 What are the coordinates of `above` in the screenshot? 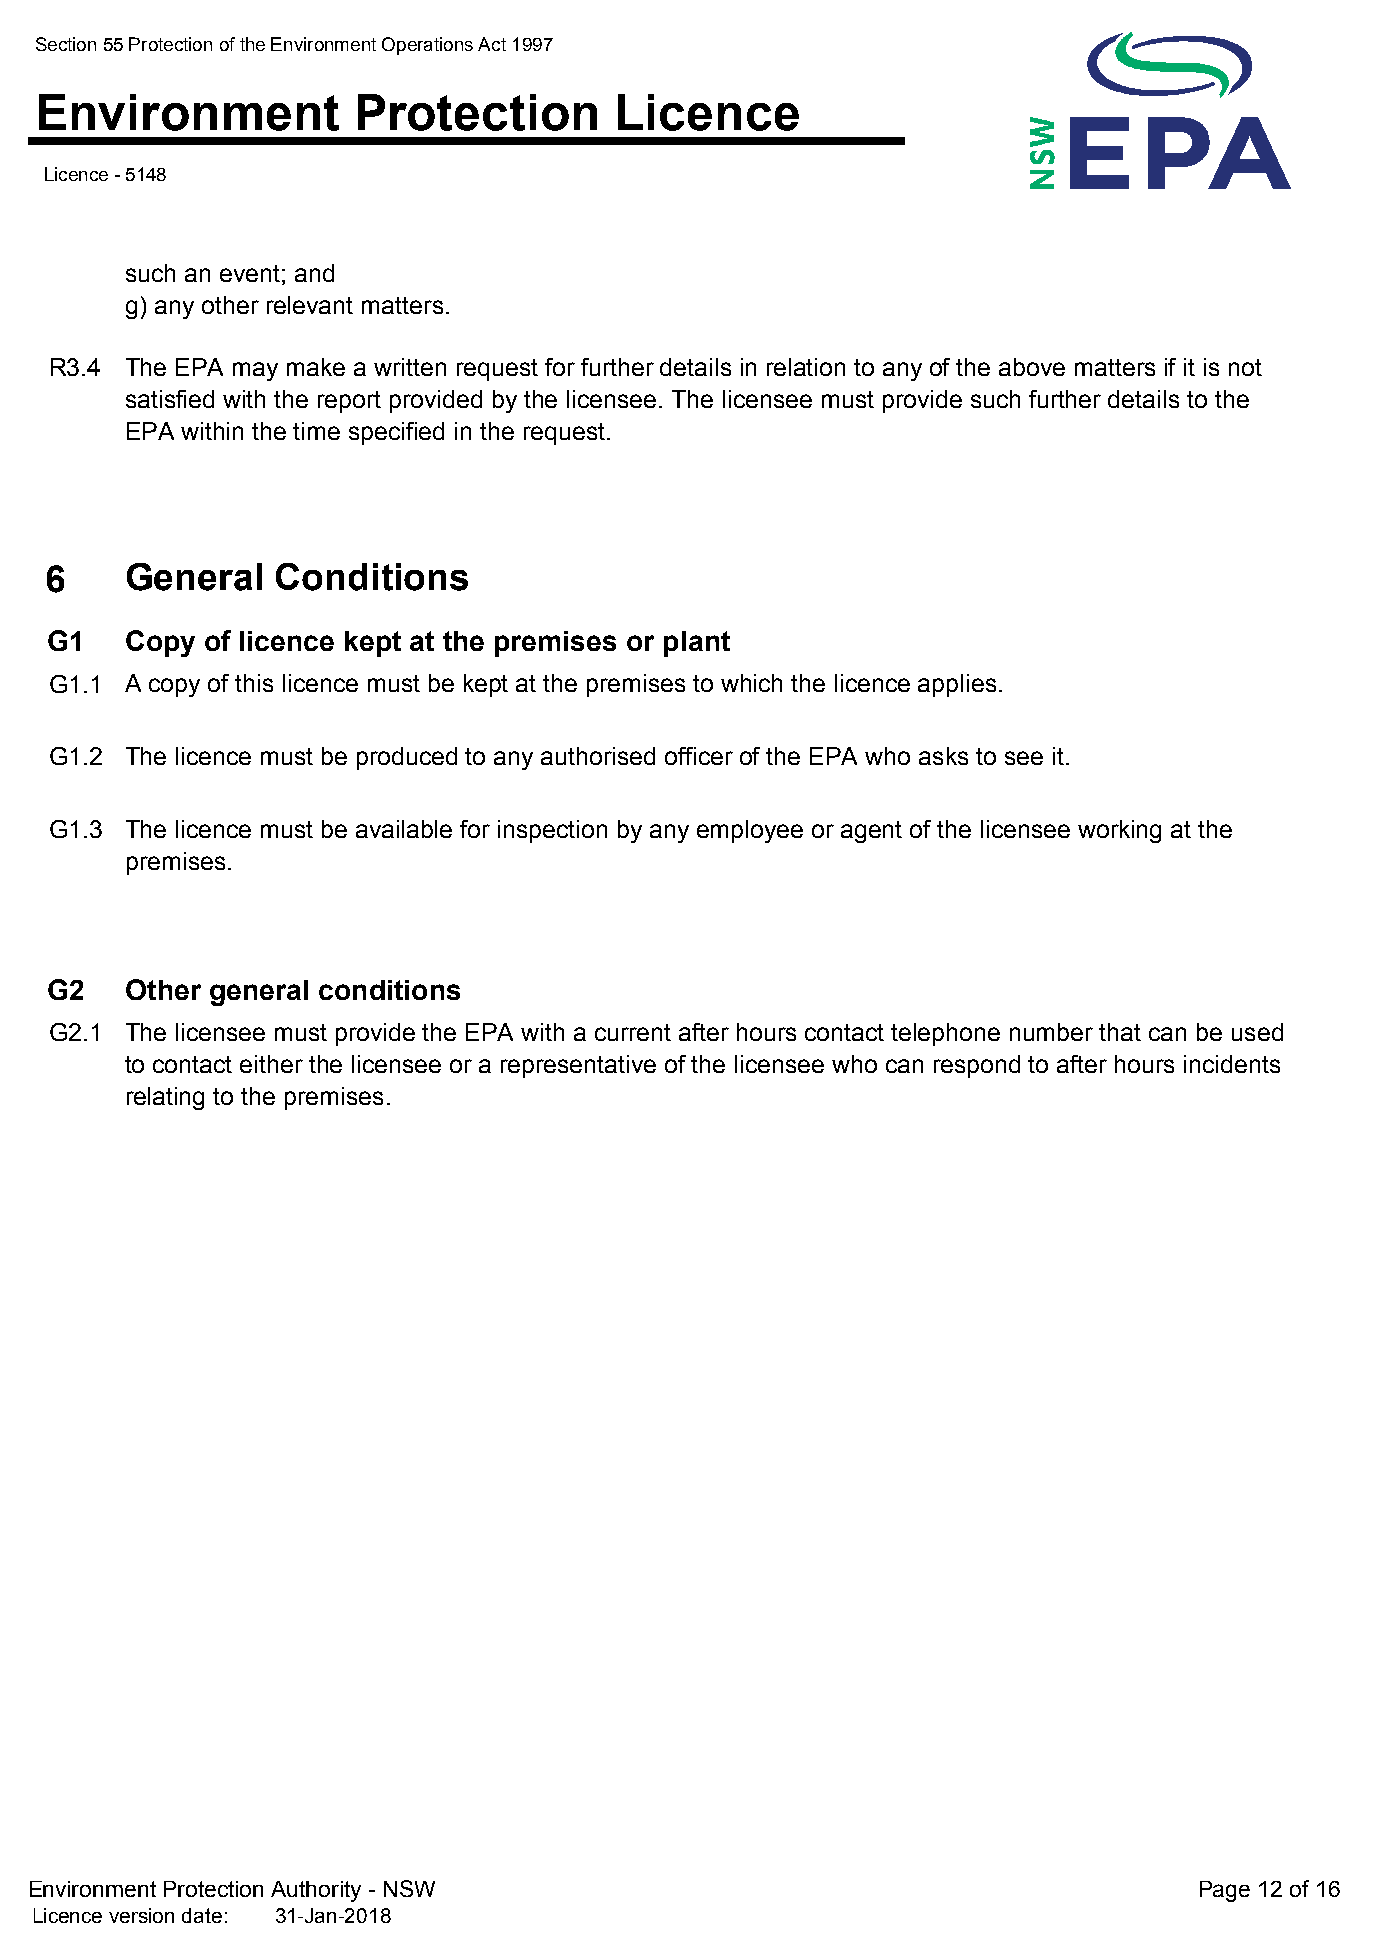 It's located at (1032, 367).
